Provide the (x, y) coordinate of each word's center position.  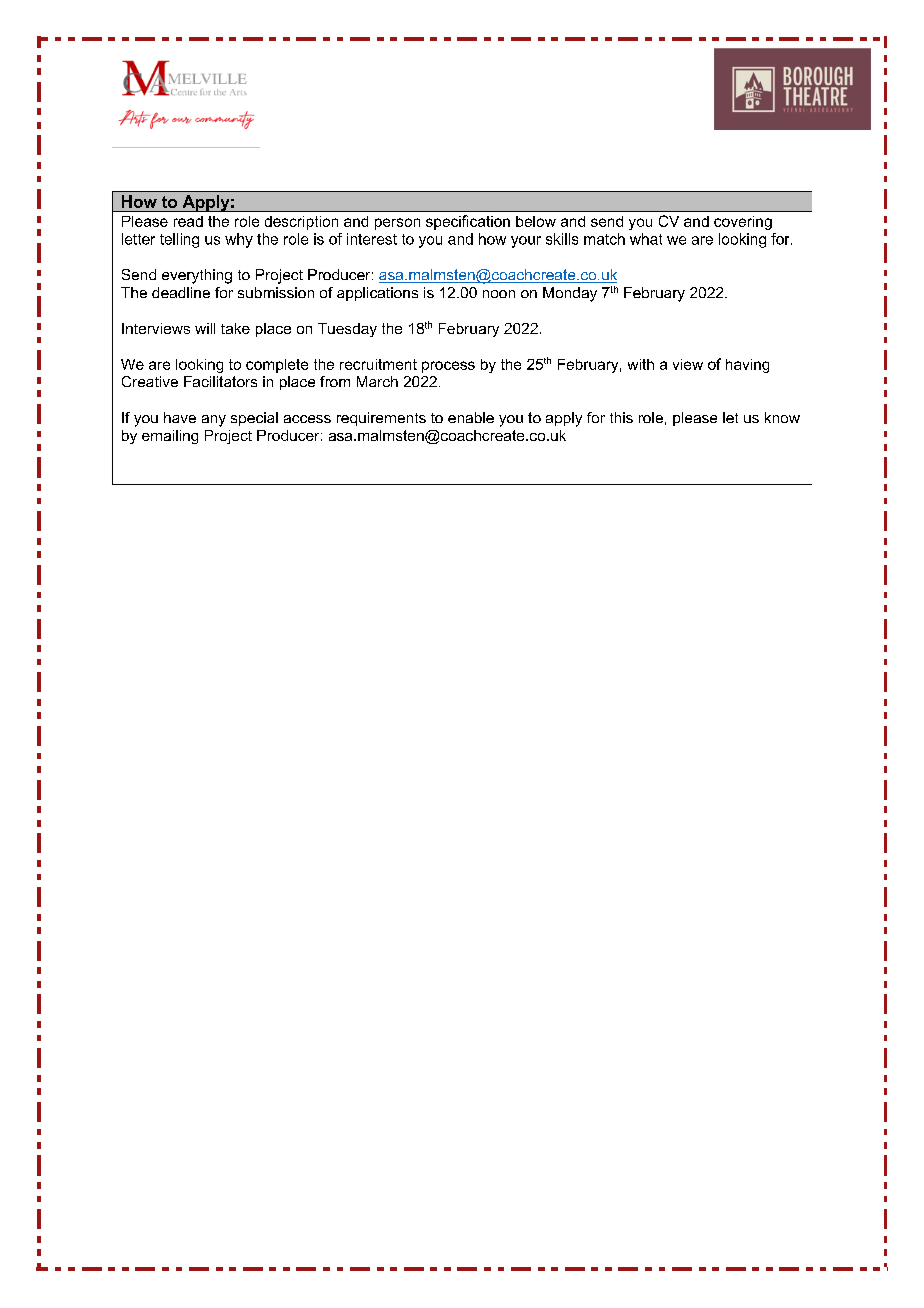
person (397, 224)
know (782, 417)
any (214, 421)
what (646, 239)
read (188, 221)
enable (471, 417)
